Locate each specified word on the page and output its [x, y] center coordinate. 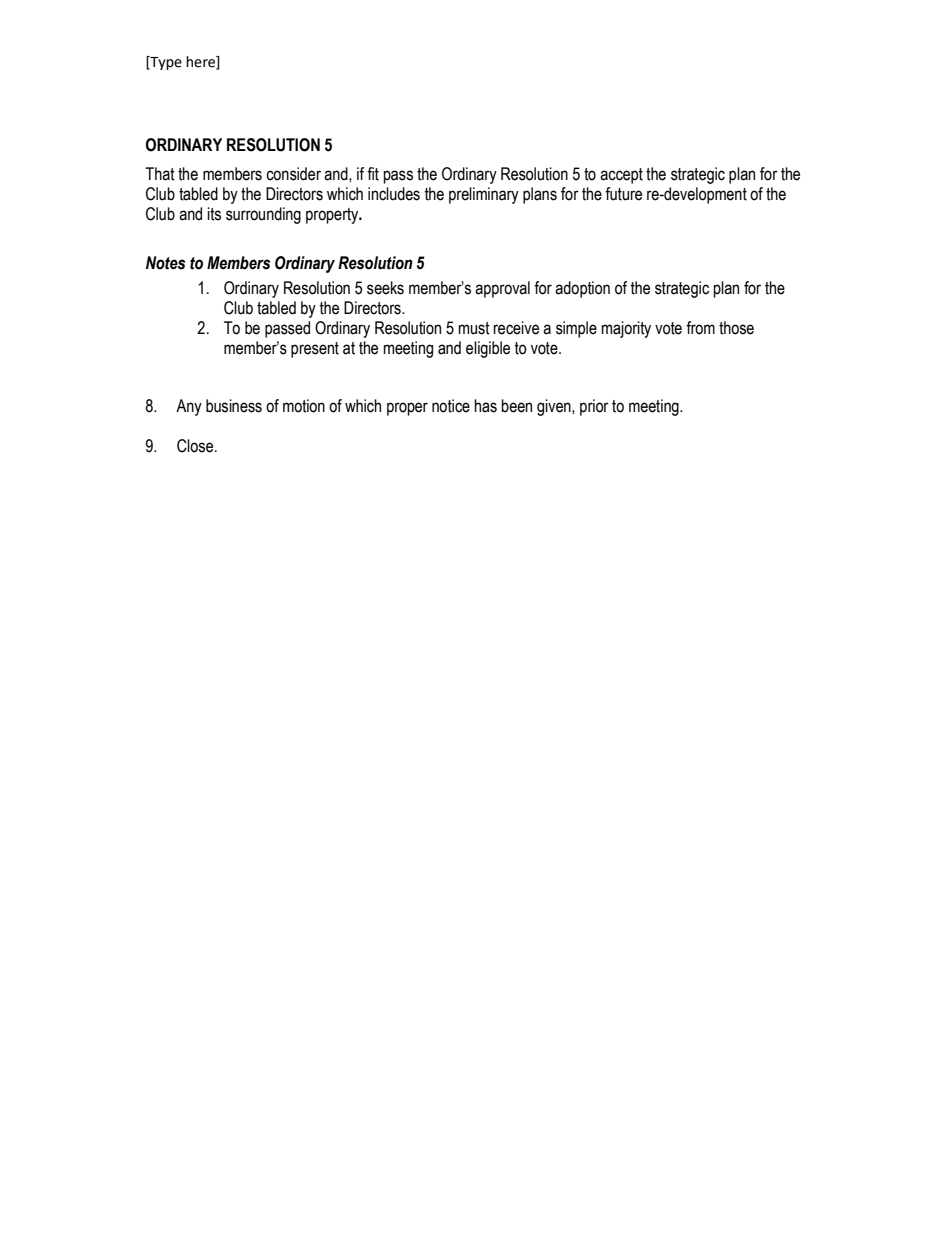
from [700, 328]
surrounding [263, 215]
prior [594, 407]
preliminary [484, 195]
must [474, 328]
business [234, 406]
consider [293, 174]
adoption [582, 289]
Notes [165, 263]
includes [394, 194]
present [315, 350]
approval [502, 289]
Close [196, 446]
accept [621, 176]
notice [451, 406]
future [623, 194]
